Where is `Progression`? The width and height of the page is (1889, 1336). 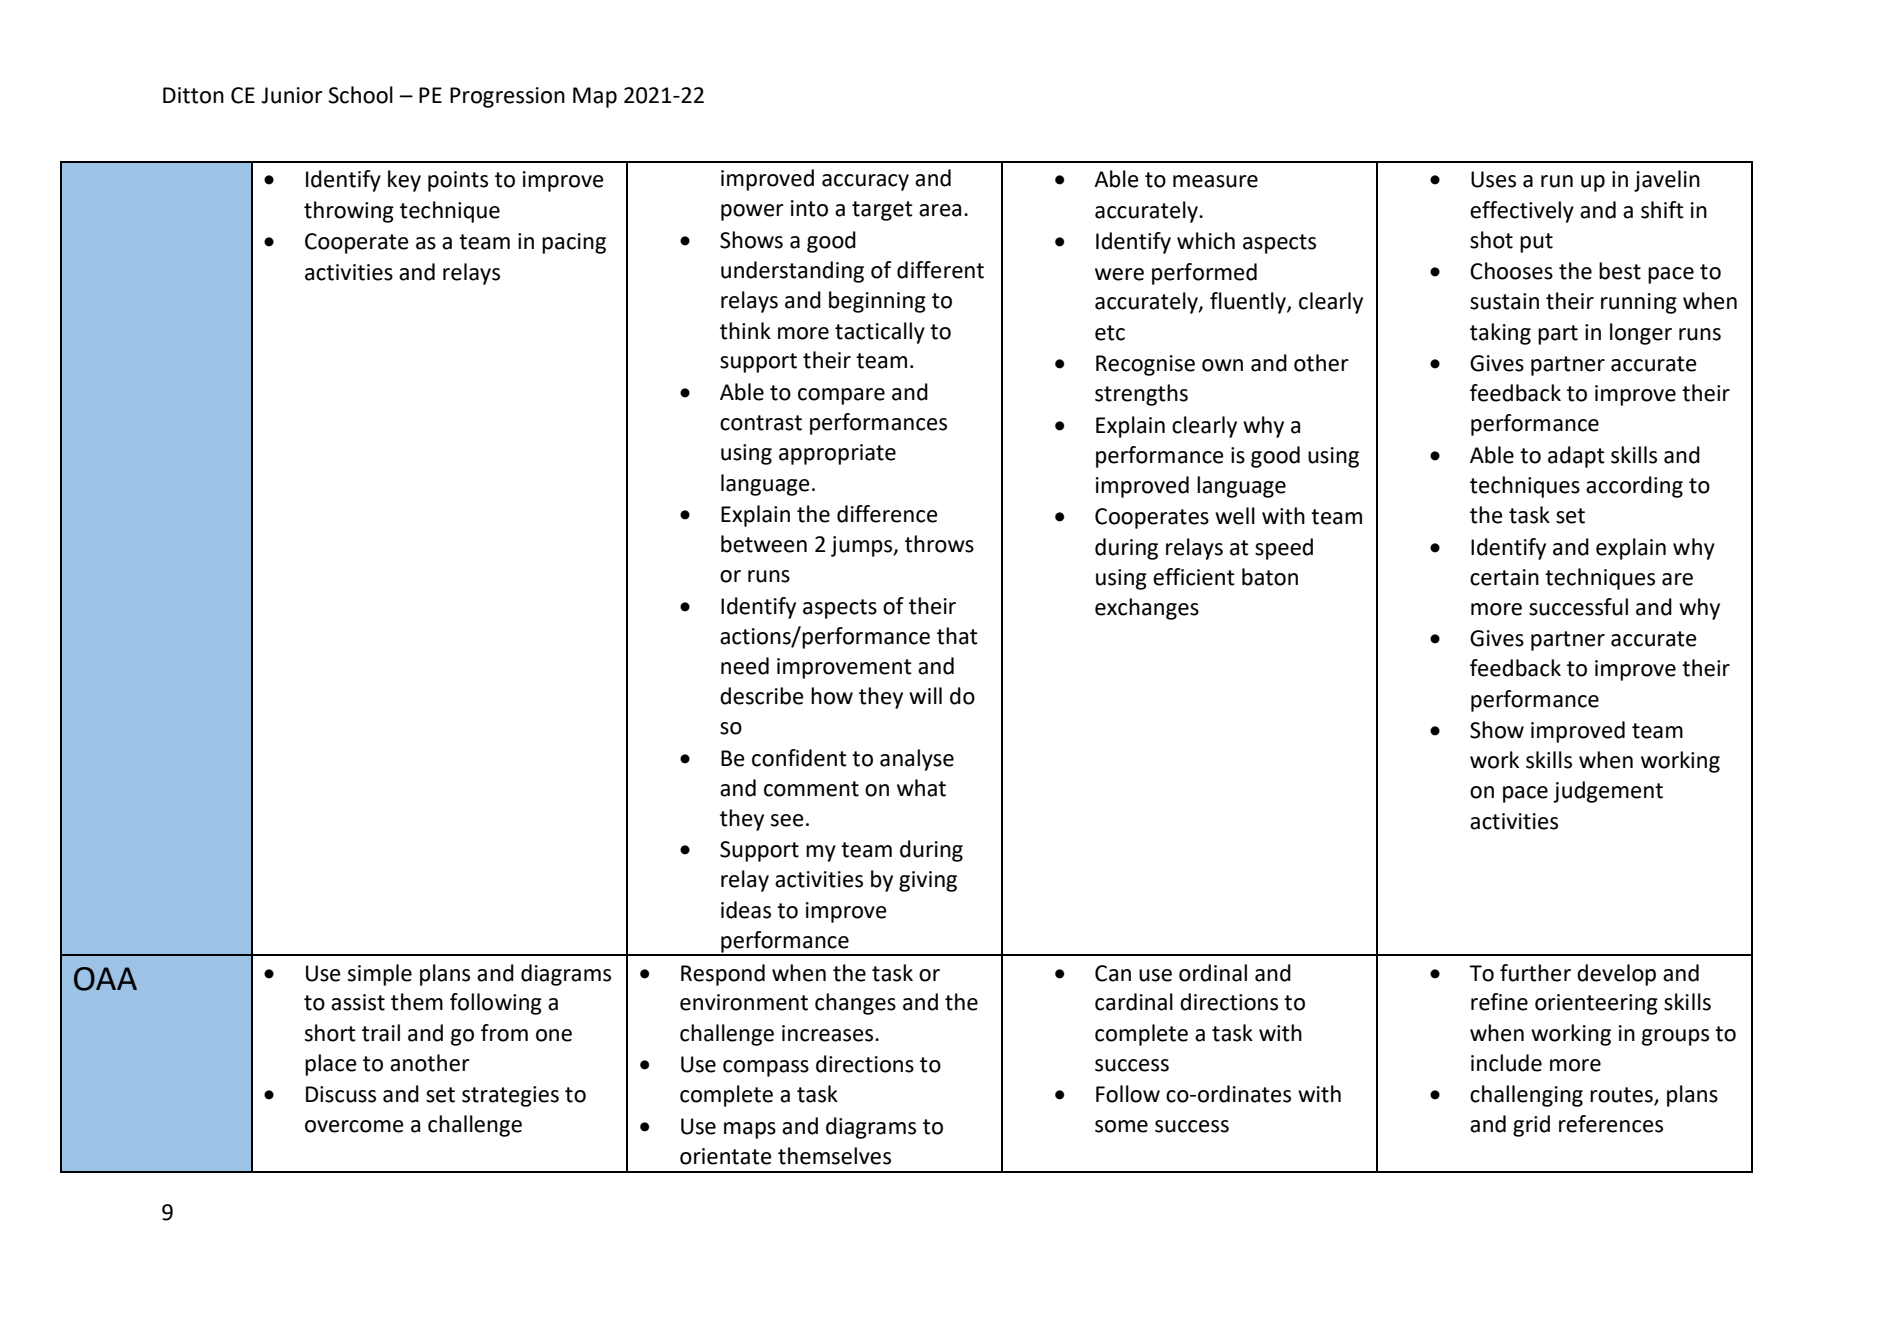 Progression is located at coordinates (507, 97).
